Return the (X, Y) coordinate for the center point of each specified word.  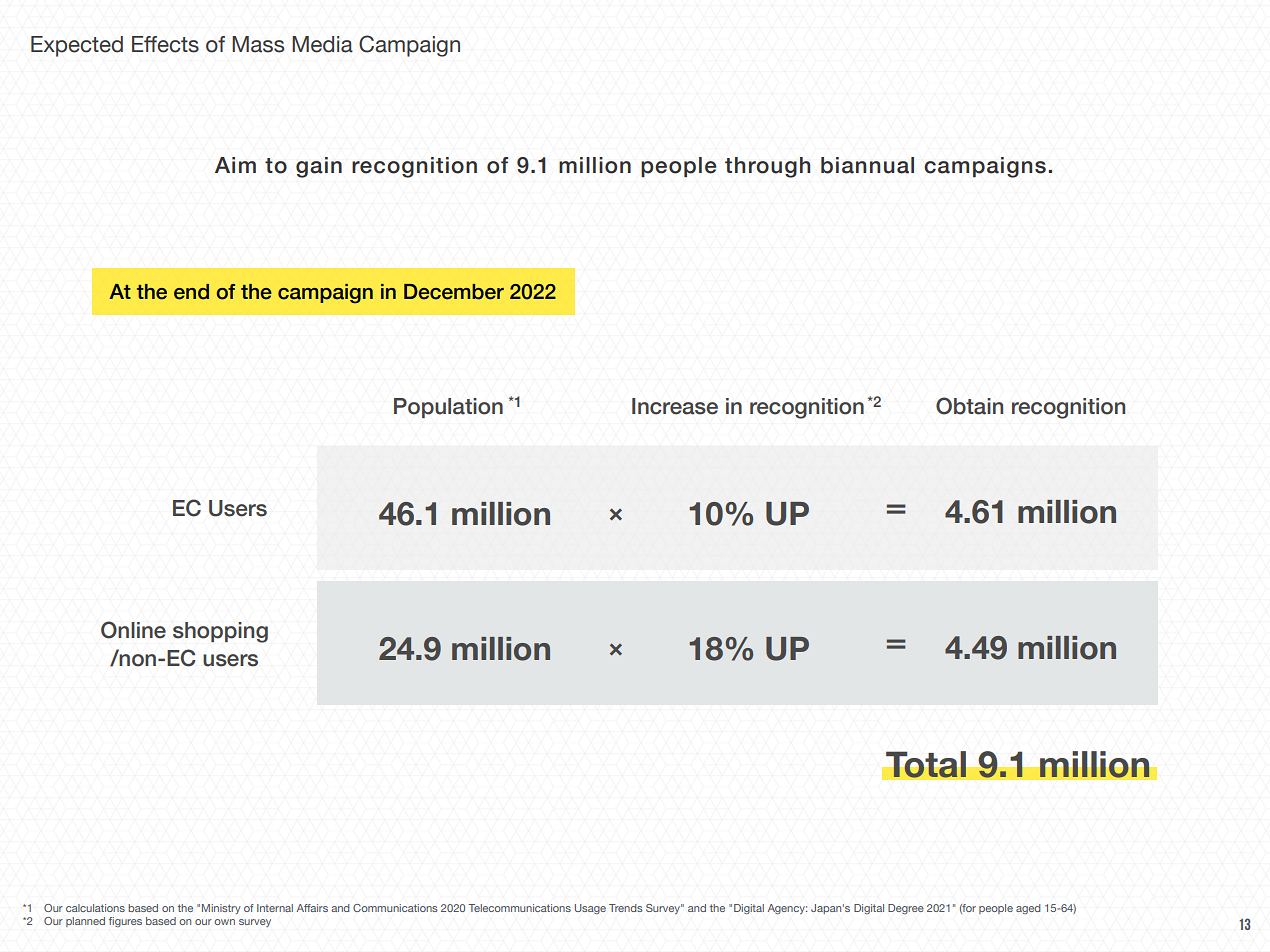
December (454, 292)
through (767, 167)
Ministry (221, 909)
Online (133, 630)
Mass (258, 44)
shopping (220, 632)
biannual (867, 165)
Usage (590, 909)
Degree (906, 909)
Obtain (970, 406)
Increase (675, 406)
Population (448, 408)
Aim (235, 165)
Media (322, 44)
